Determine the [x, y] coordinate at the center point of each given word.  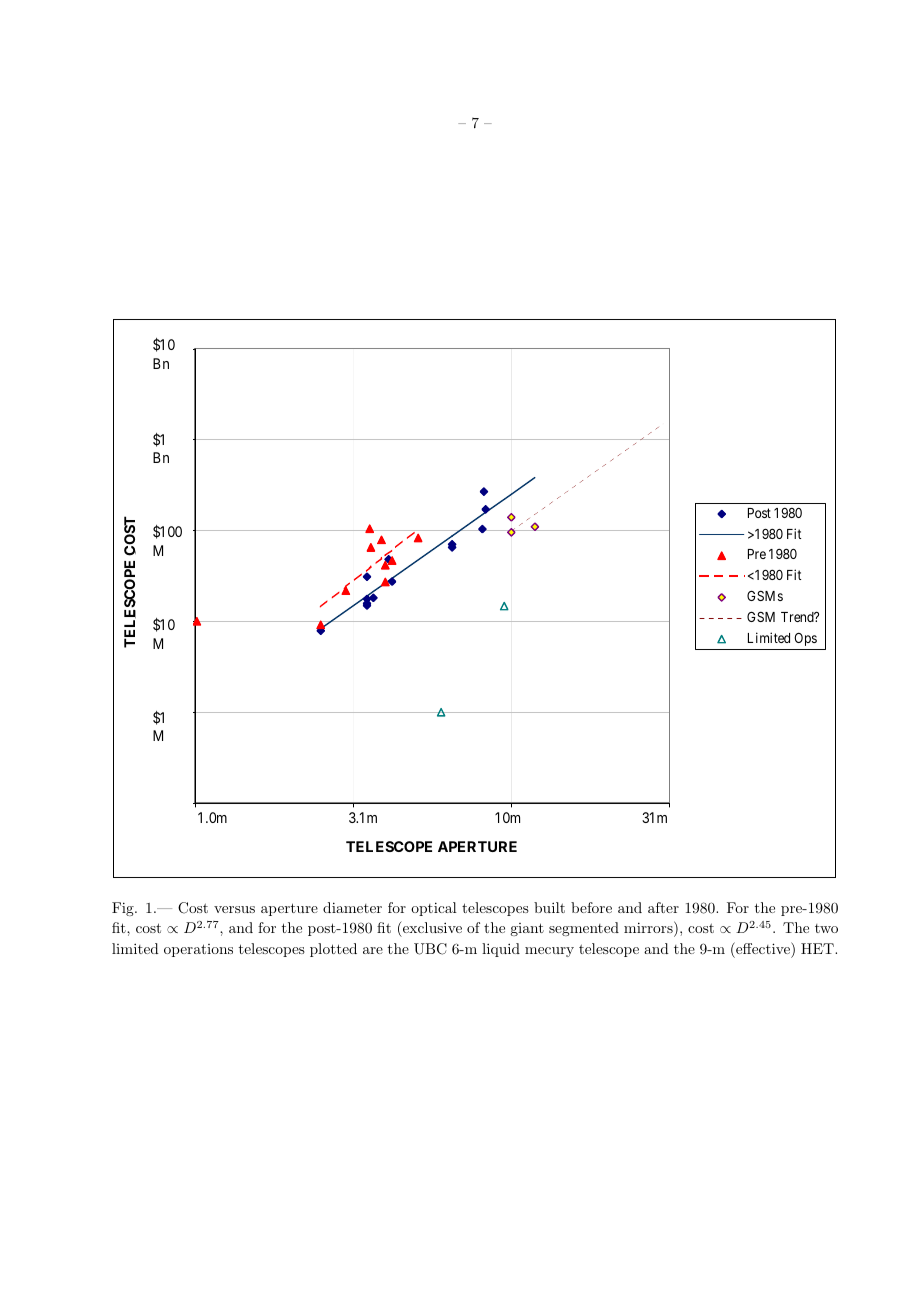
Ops [805, 639]
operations [198, 950]
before [591, 907]
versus [234, 909]
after [663, 907]
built [549, 907]
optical [434, 909]
